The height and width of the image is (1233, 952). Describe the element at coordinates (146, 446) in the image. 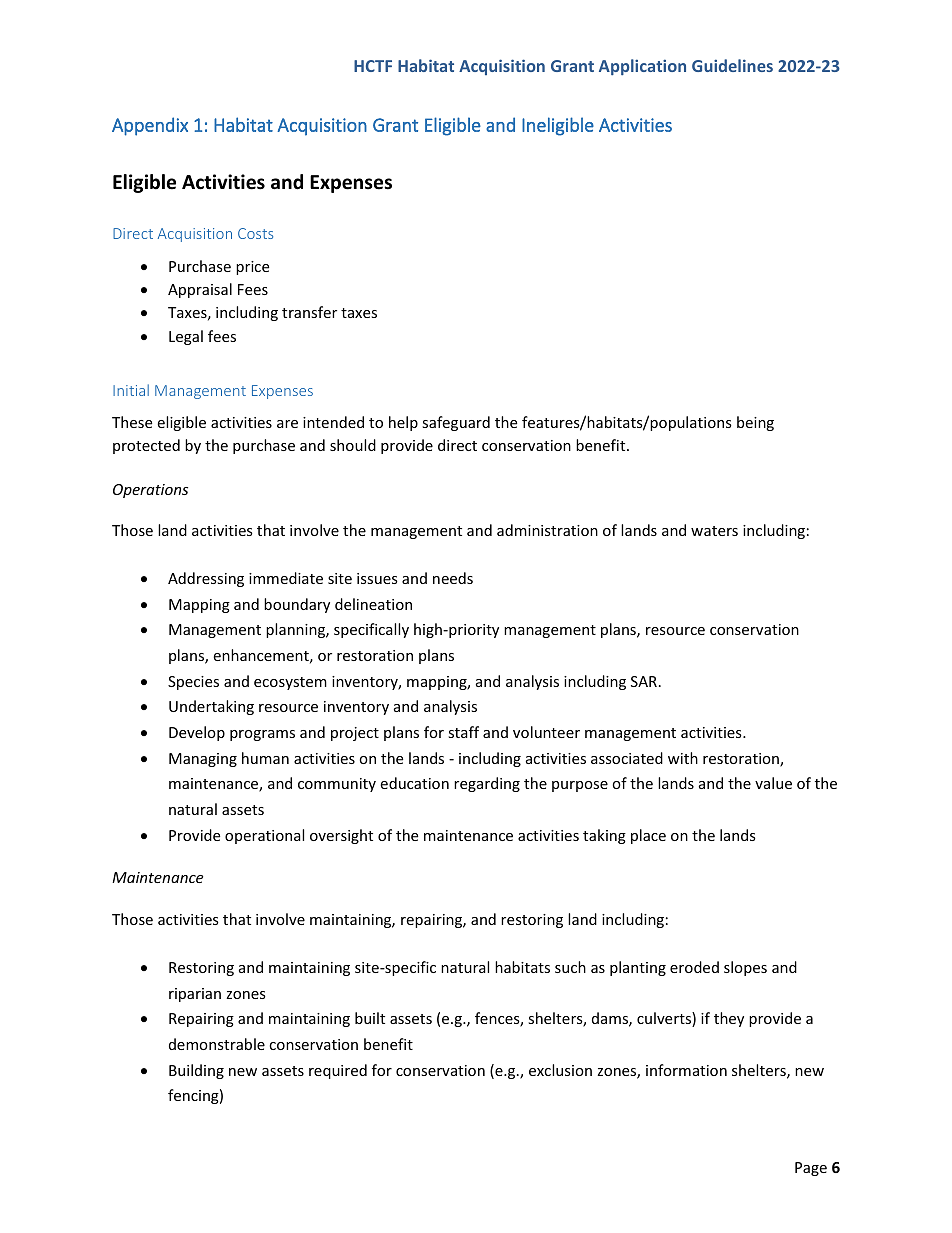

I see `protected` at that location.
